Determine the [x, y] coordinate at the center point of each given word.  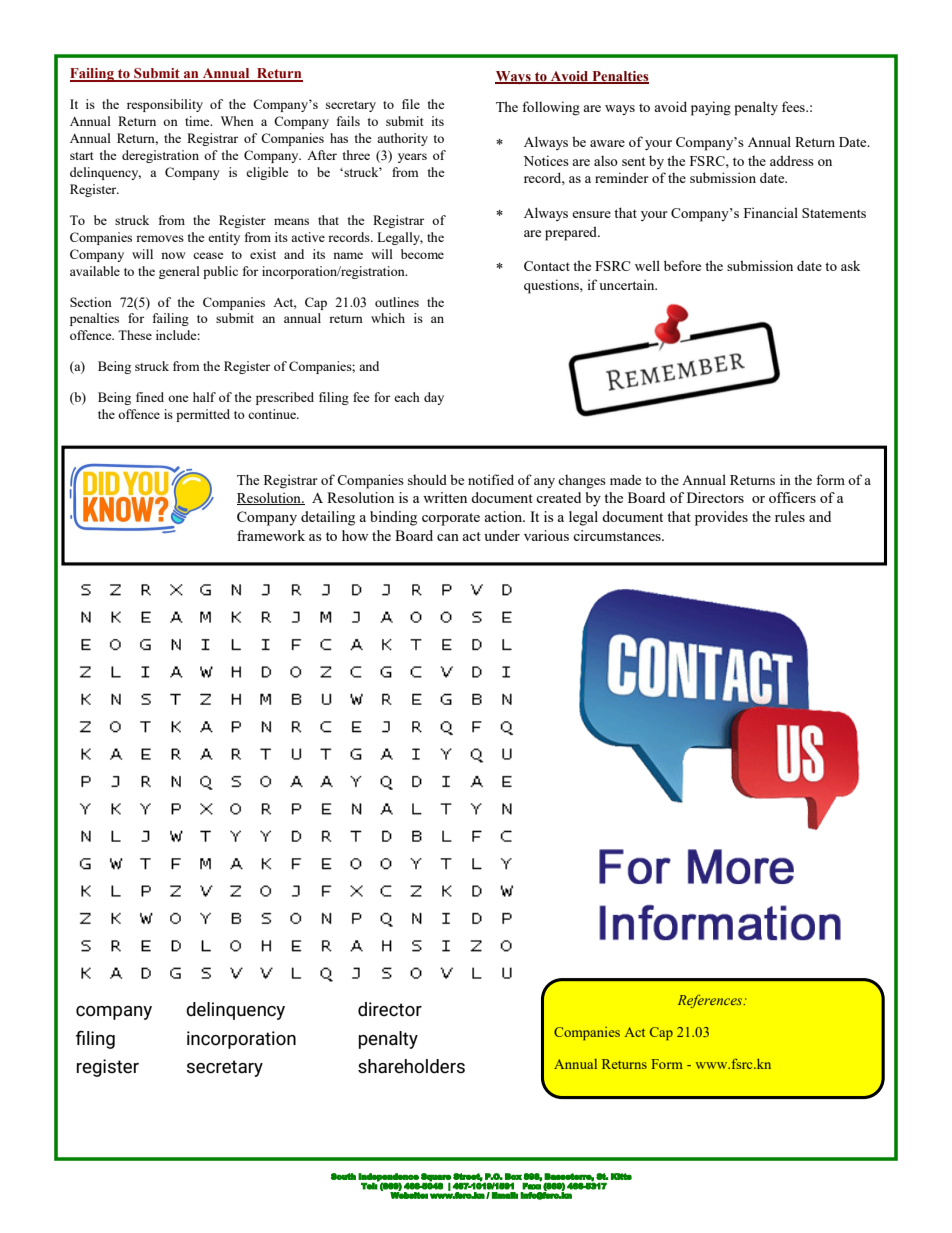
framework [271, 535]
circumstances [618, 535]
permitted [203, 415]
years [412, 158]
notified [491, 479]
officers [792, 497]
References [711, 1001]
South [343, 1176]
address [792, 160]
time [198, 121]
